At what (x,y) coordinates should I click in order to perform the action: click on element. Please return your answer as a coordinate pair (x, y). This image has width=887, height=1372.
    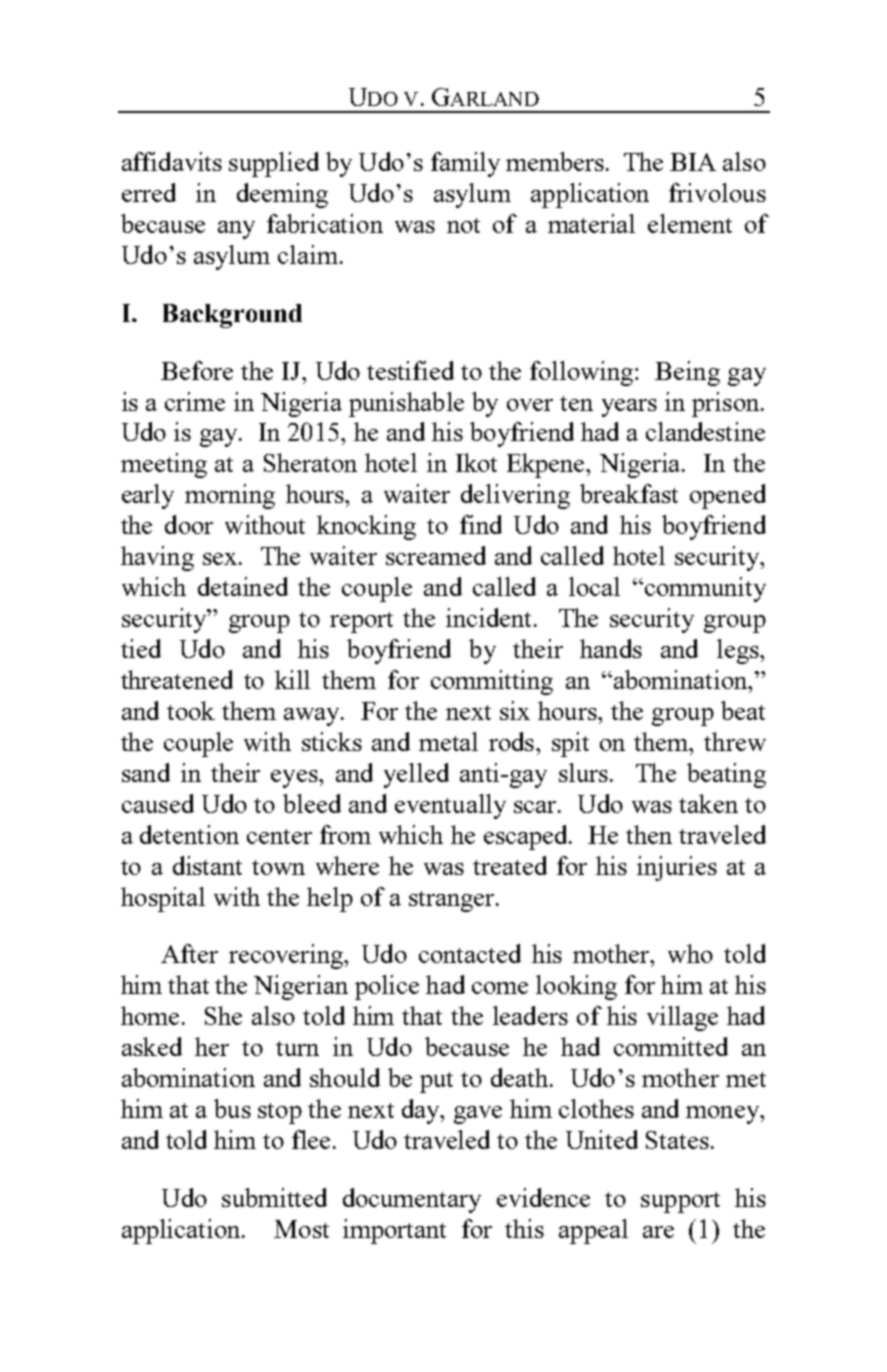
    Looking at the image, I should click on (690, 223).
